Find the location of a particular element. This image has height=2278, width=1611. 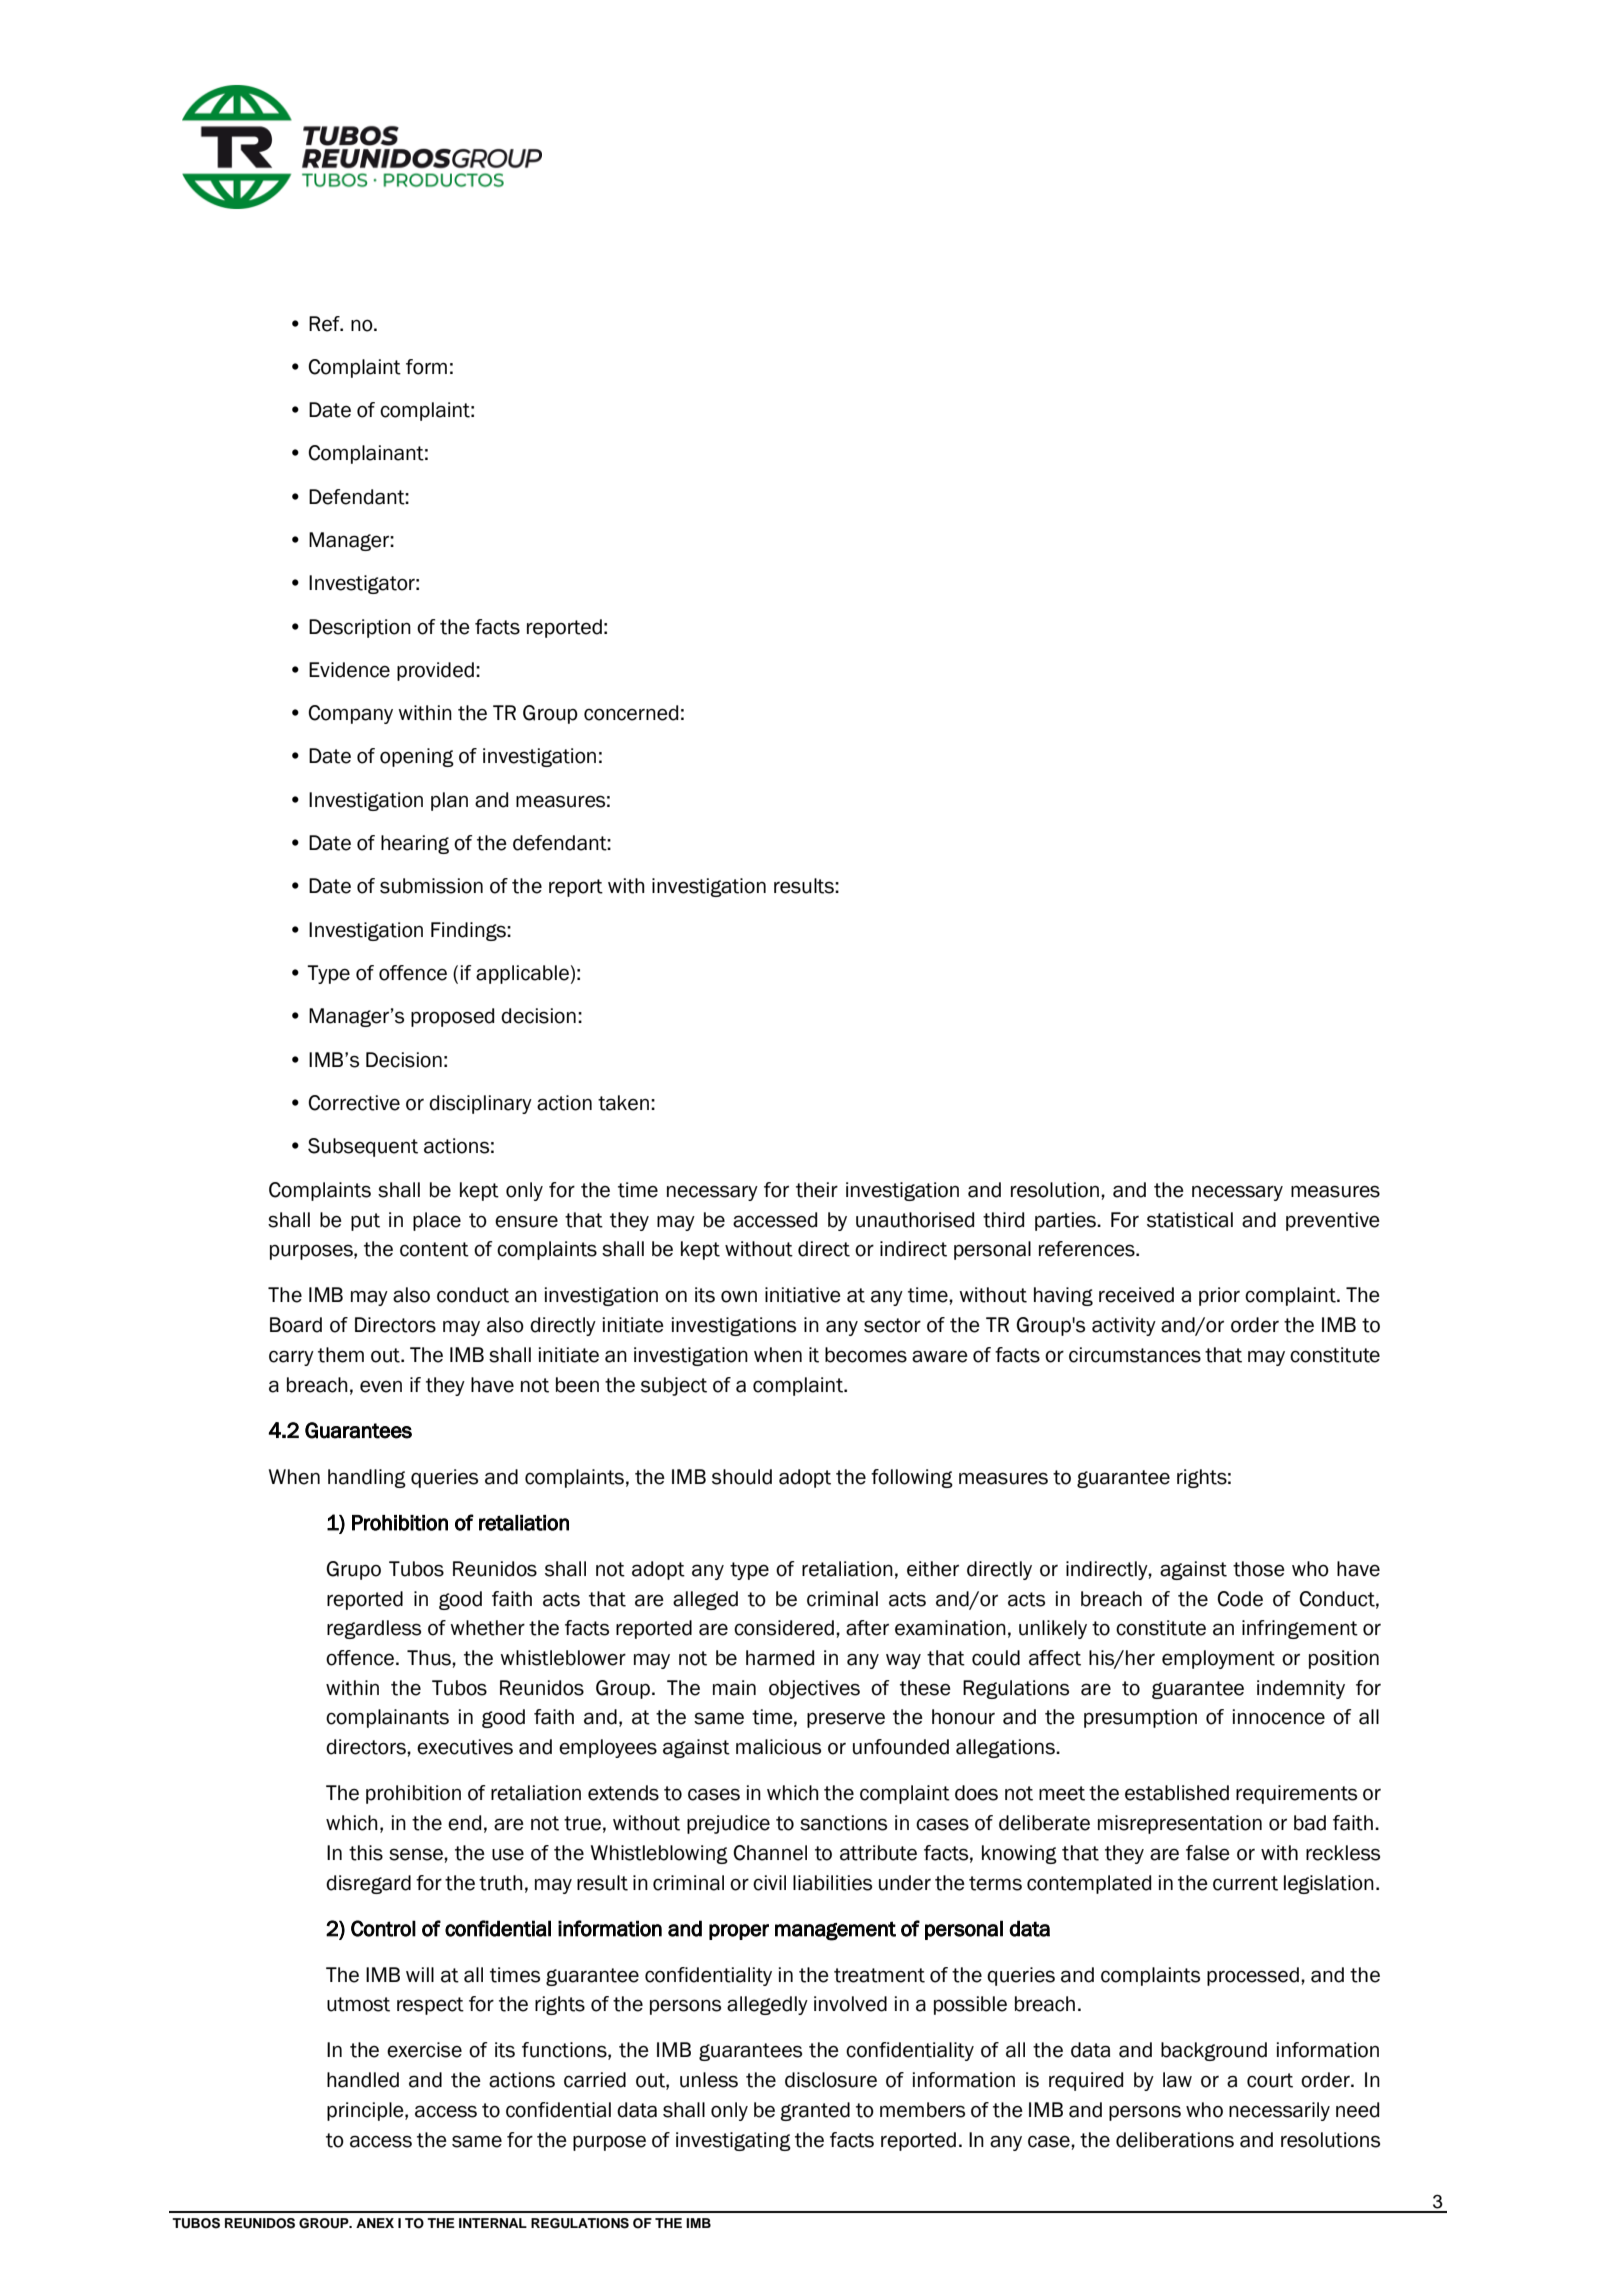

their is located at coordinates (817, 1190).
